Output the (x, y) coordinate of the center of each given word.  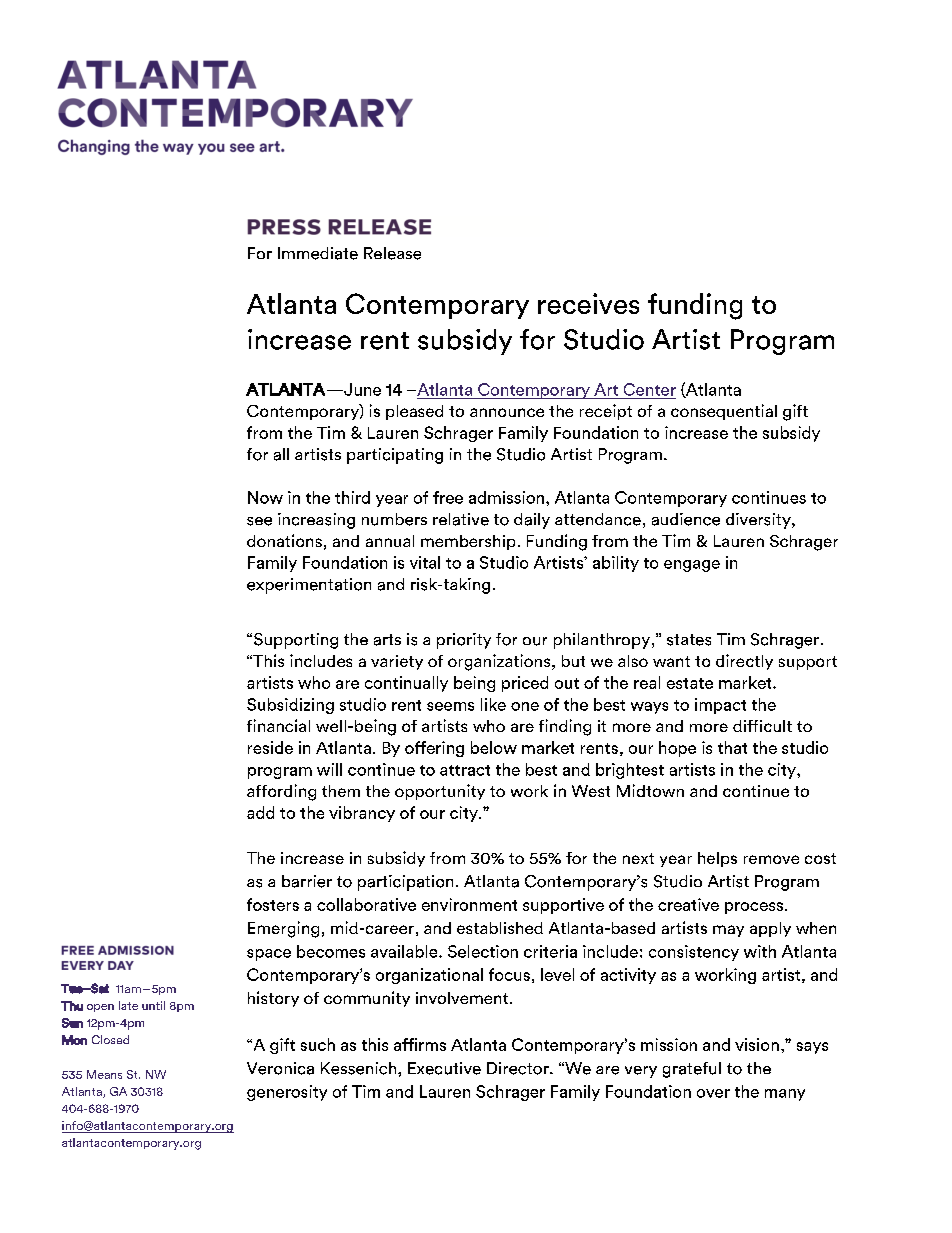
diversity (759, 521)
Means (104, 1074)
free (448, 497)
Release (392, 253)
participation (405, 883)
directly (744, 662)
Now (265, 497)
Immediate (318, 253)
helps (717, 859)
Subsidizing (290, 706)
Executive (444, 1068)
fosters (273, 904)
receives (588, 303)
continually (406, 684)
